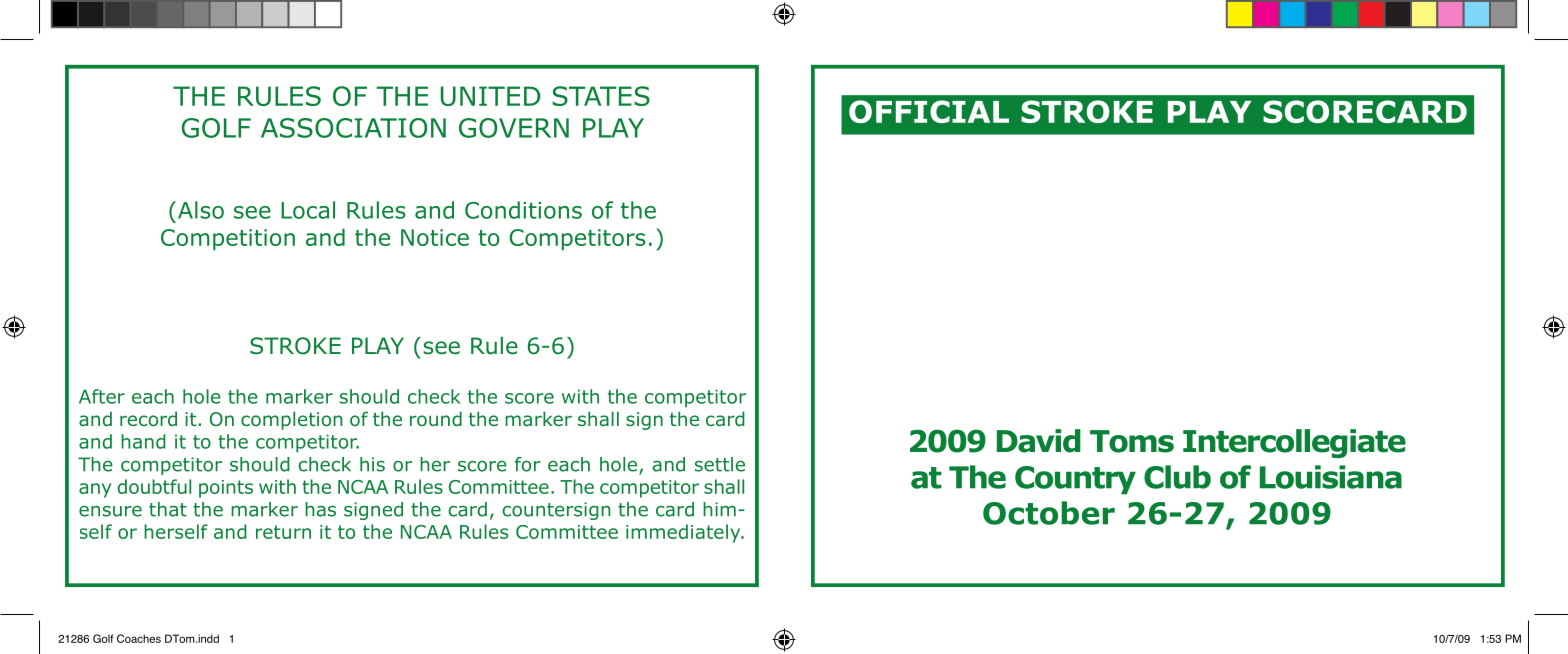  Describe the element at coordinates (436, 419) in the page. I see `round` at that location.
